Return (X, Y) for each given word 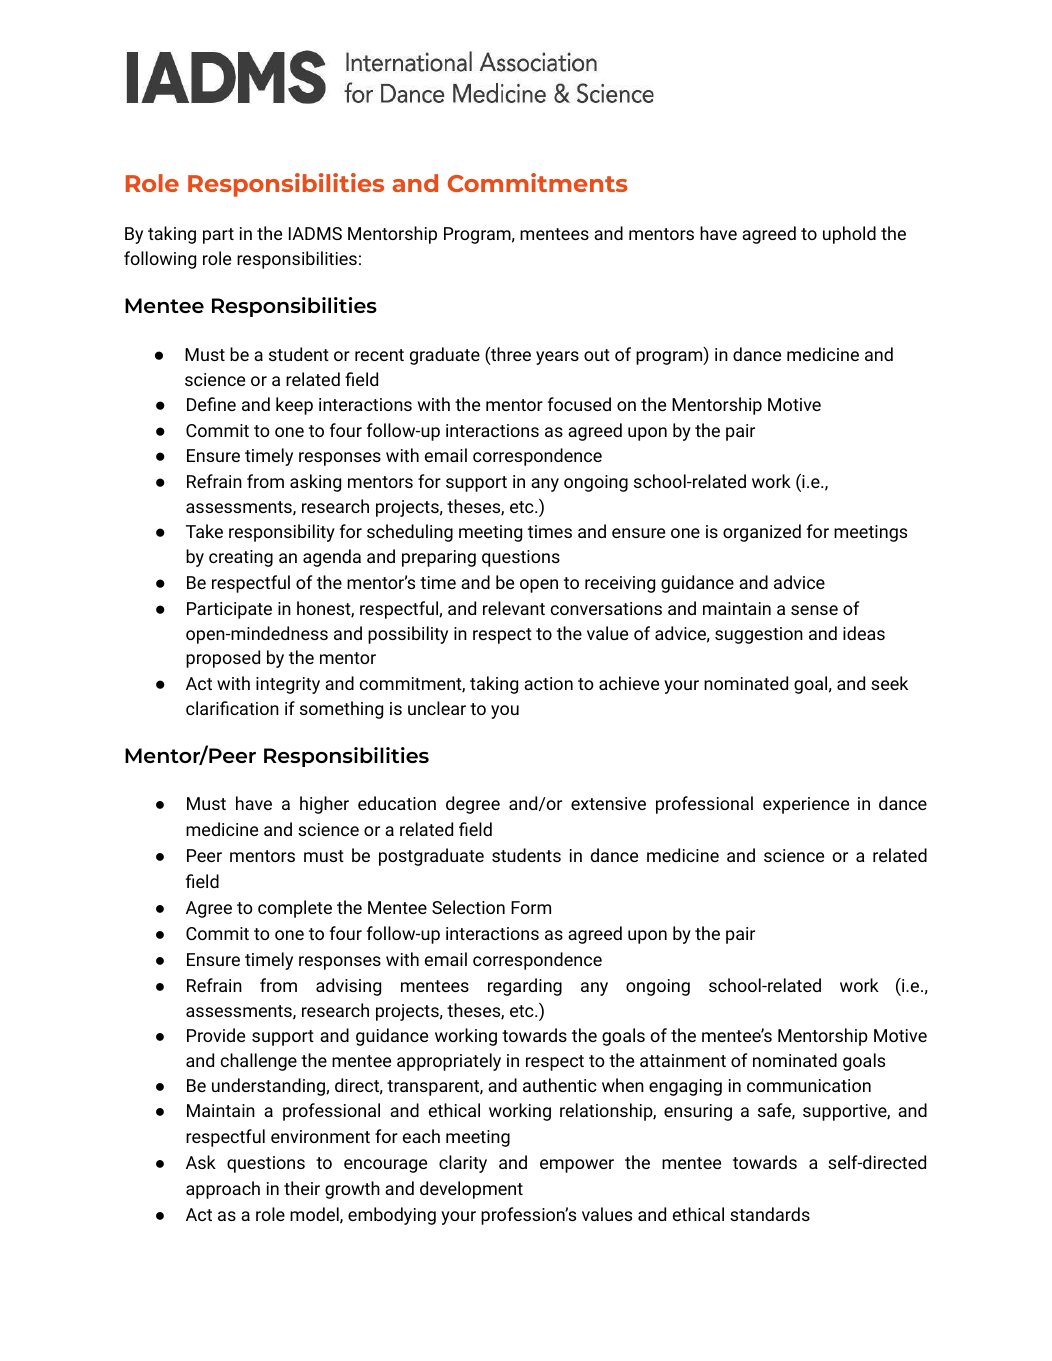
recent (379, 355)
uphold (849, 235)
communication (809, 1085)
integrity (288, 685)
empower (577, 1166)
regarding (525, 987)
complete (295, 909)
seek (889, 683)
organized (762, 533)
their (302, 1188)
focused (579, 404)
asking (315, 483)
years (557, 358)
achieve (629, 683)
